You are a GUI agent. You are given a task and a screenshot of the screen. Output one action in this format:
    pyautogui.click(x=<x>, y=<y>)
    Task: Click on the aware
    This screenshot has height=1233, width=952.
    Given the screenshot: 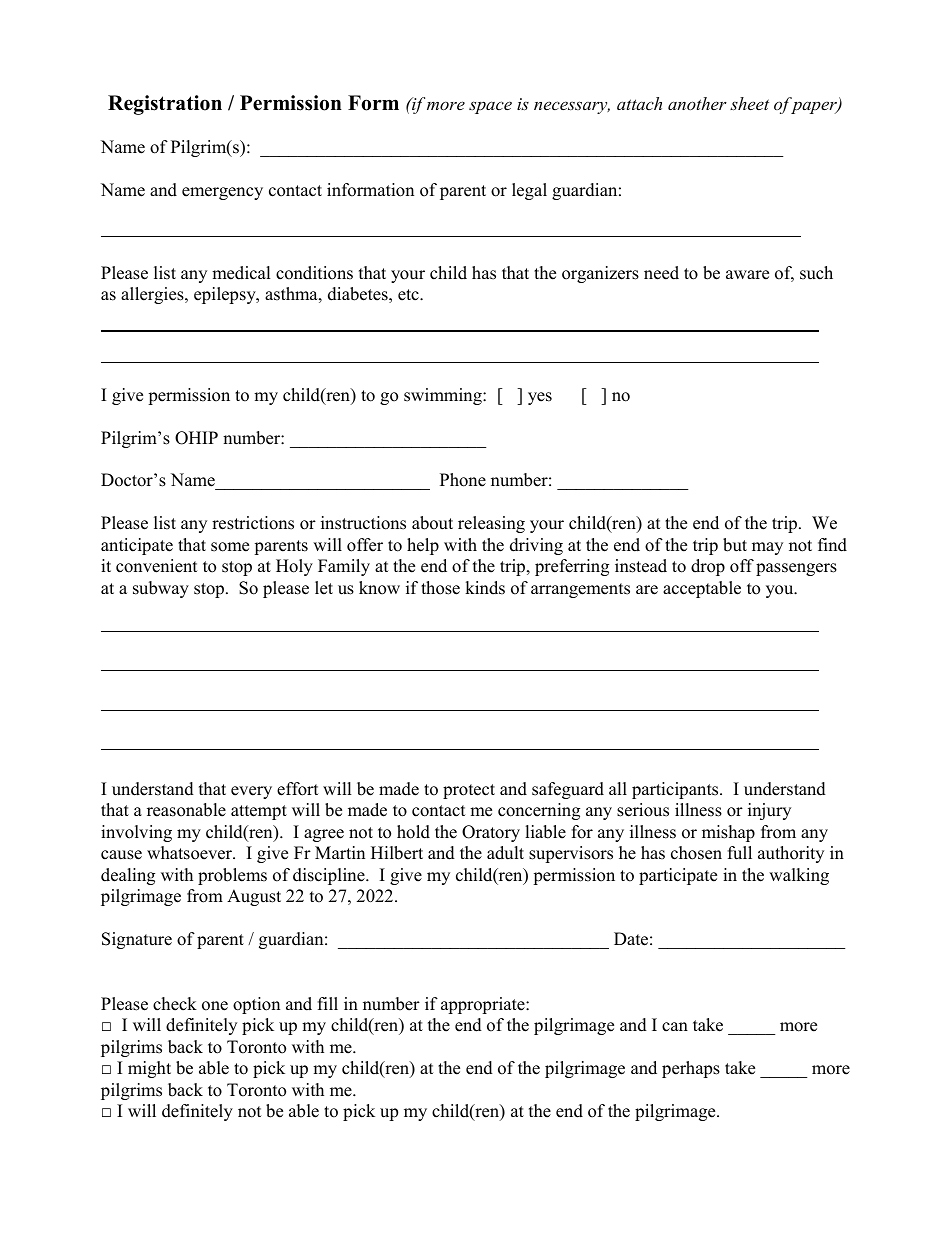 What is the action you would take?
    pyautogui.click(x=747, y=275)
